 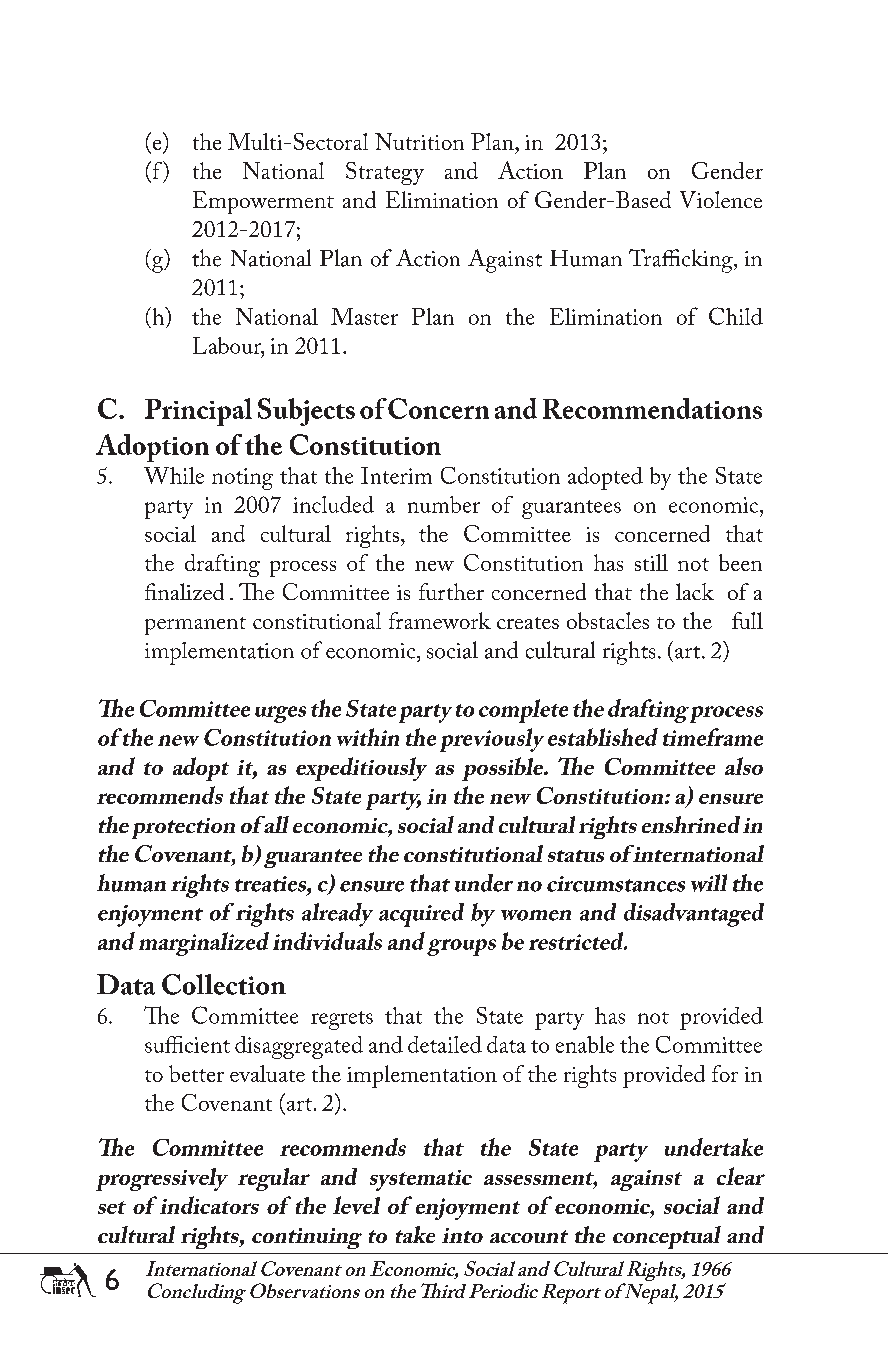 What do you see at coordinates (263, 202) in the page?
I see `Empowerment` at bounding box center [263, 202].
